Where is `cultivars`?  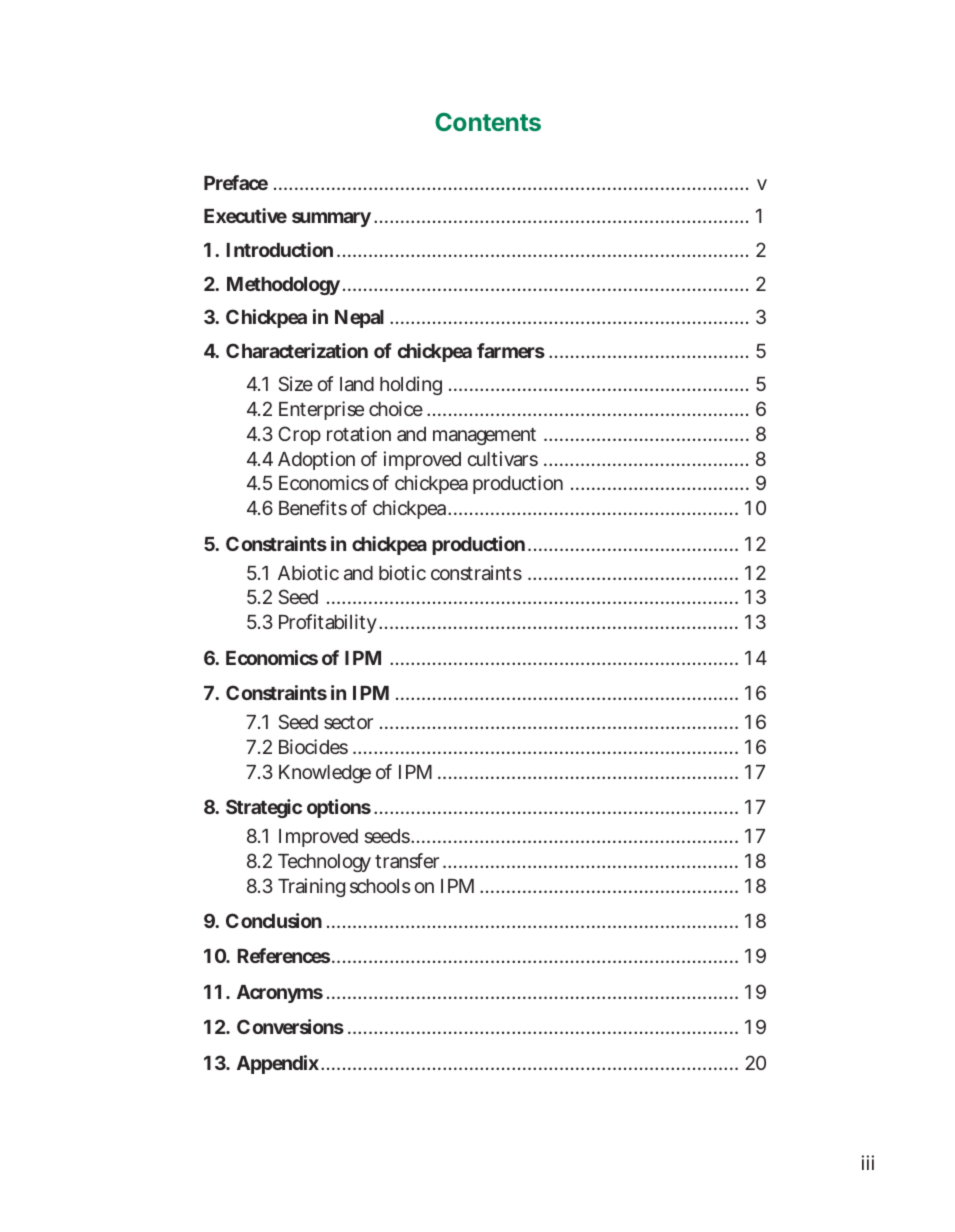
cultivars is located at coordinates (503, 458).
